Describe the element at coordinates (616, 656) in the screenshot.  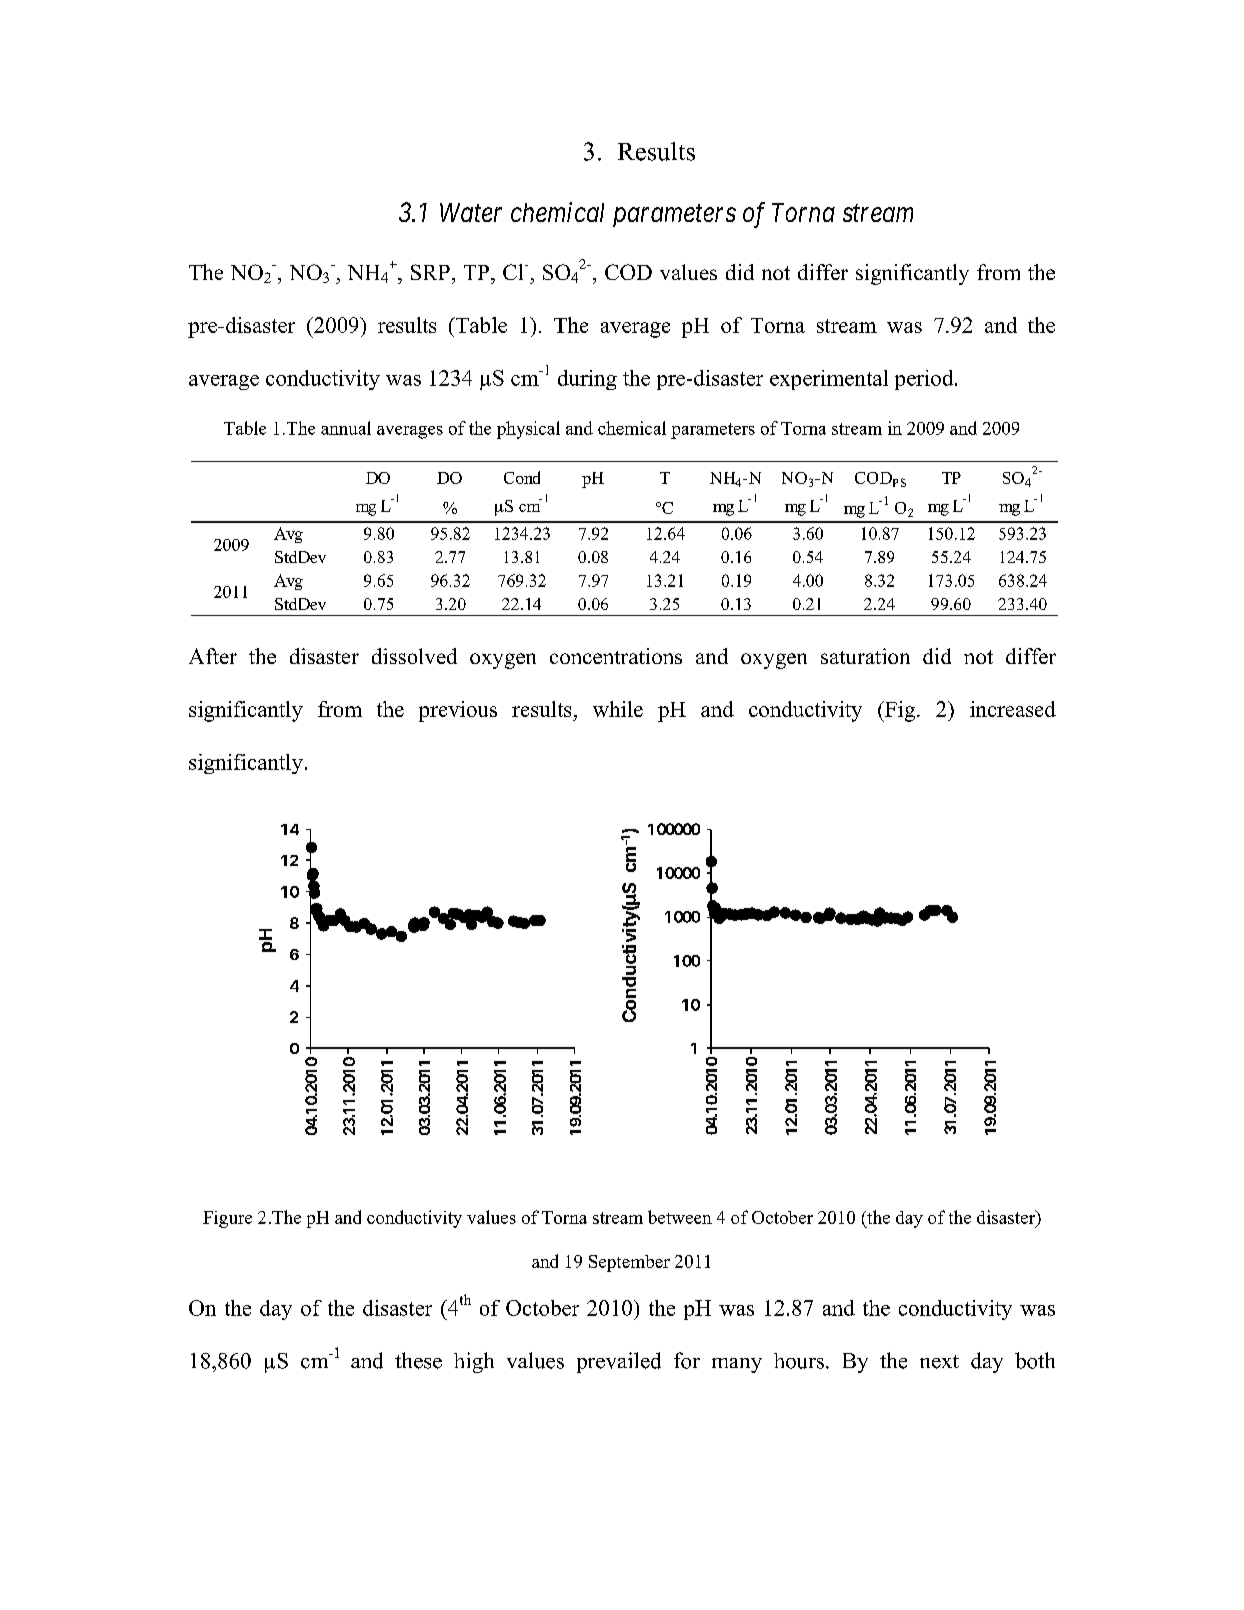
I see `concentrations` at that location.
